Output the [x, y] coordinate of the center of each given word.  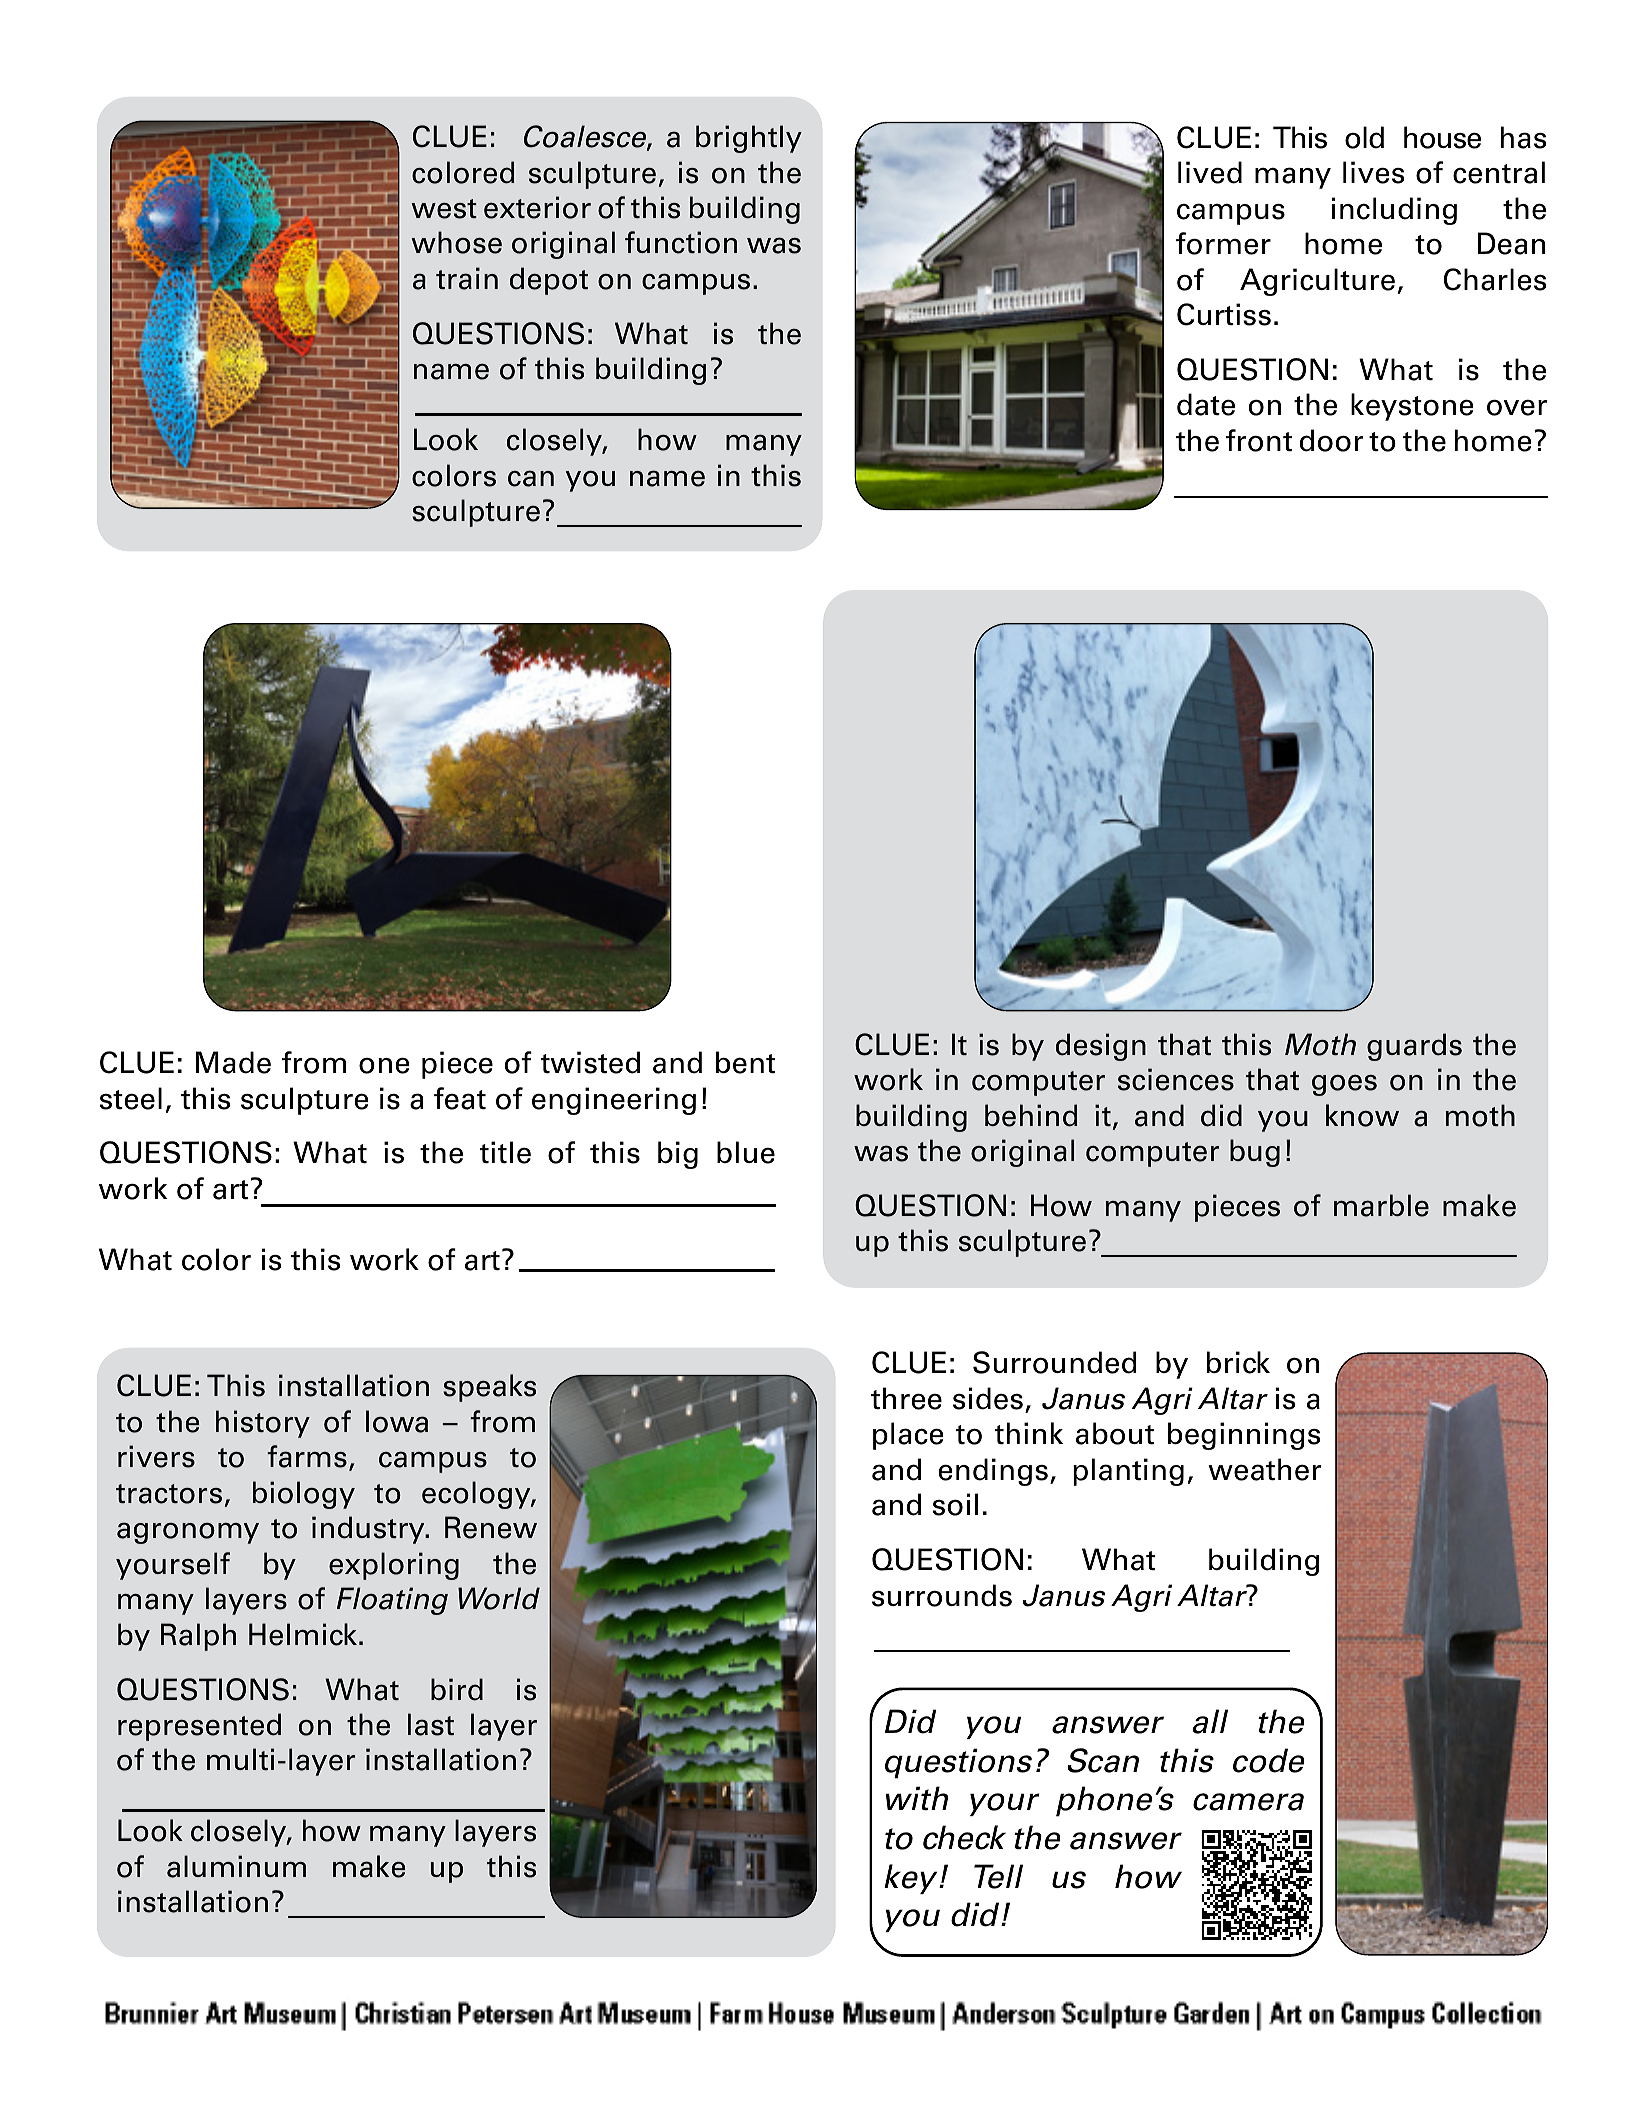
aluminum [236, 1866]
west [444, 209]
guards [1414, 1047]
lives [1373, 172]
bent [745, 1062]
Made [233, 1062]
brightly [749, 139]
